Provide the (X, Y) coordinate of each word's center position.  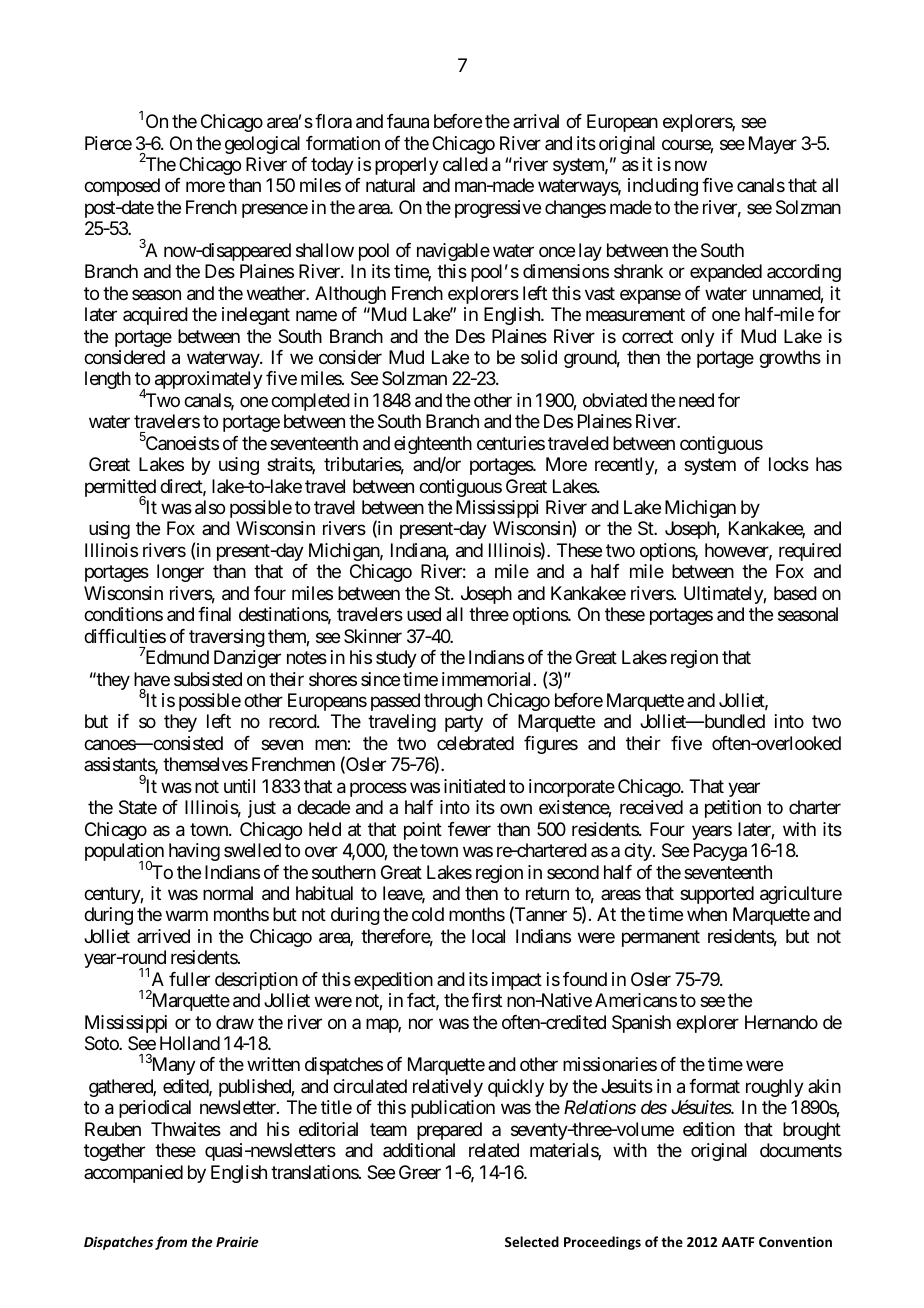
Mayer (773, 145)
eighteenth (433, 445)
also (210, 507)
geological (262, 145)
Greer (420, 1172)
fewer (469, 829)
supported (717, 895)
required (810, 552)
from (171, 1243)
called (465, 164)
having (194, 852)
